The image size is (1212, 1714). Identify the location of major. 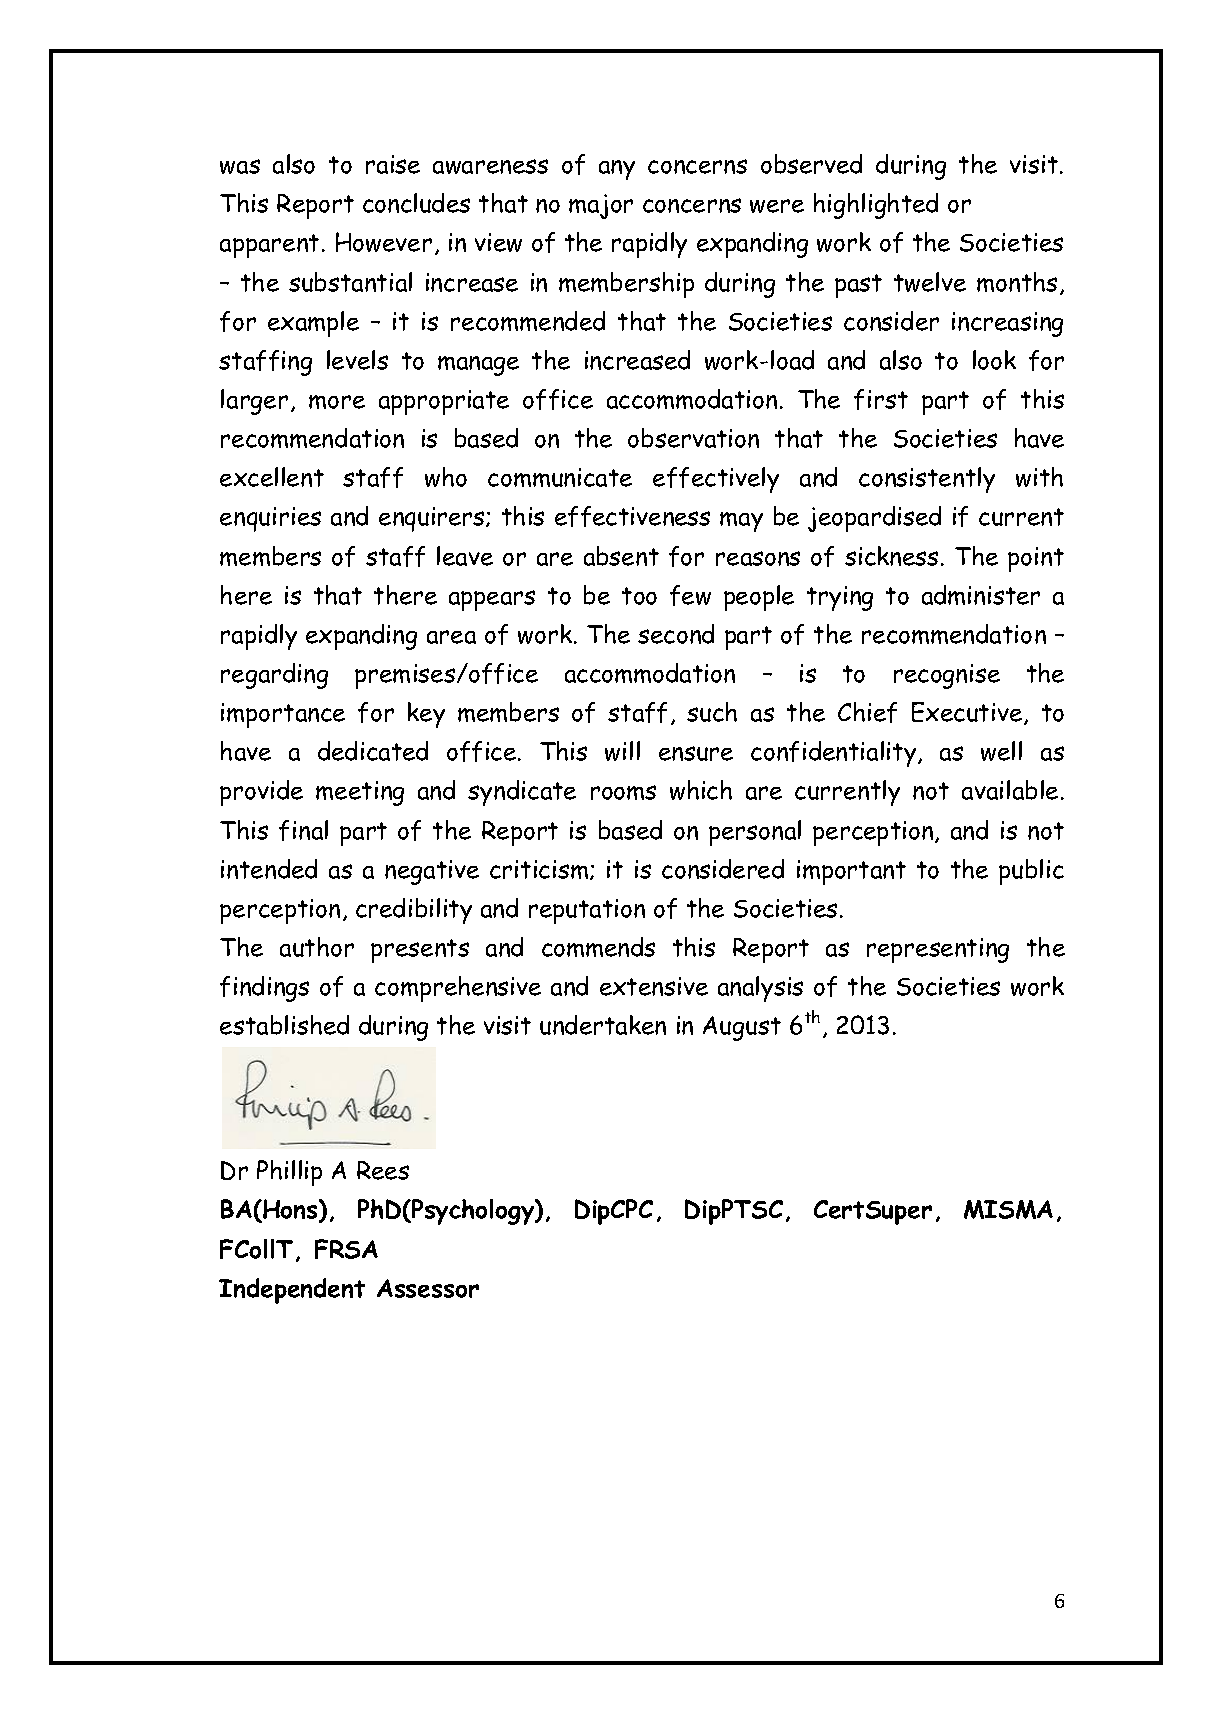
(601, 206).
